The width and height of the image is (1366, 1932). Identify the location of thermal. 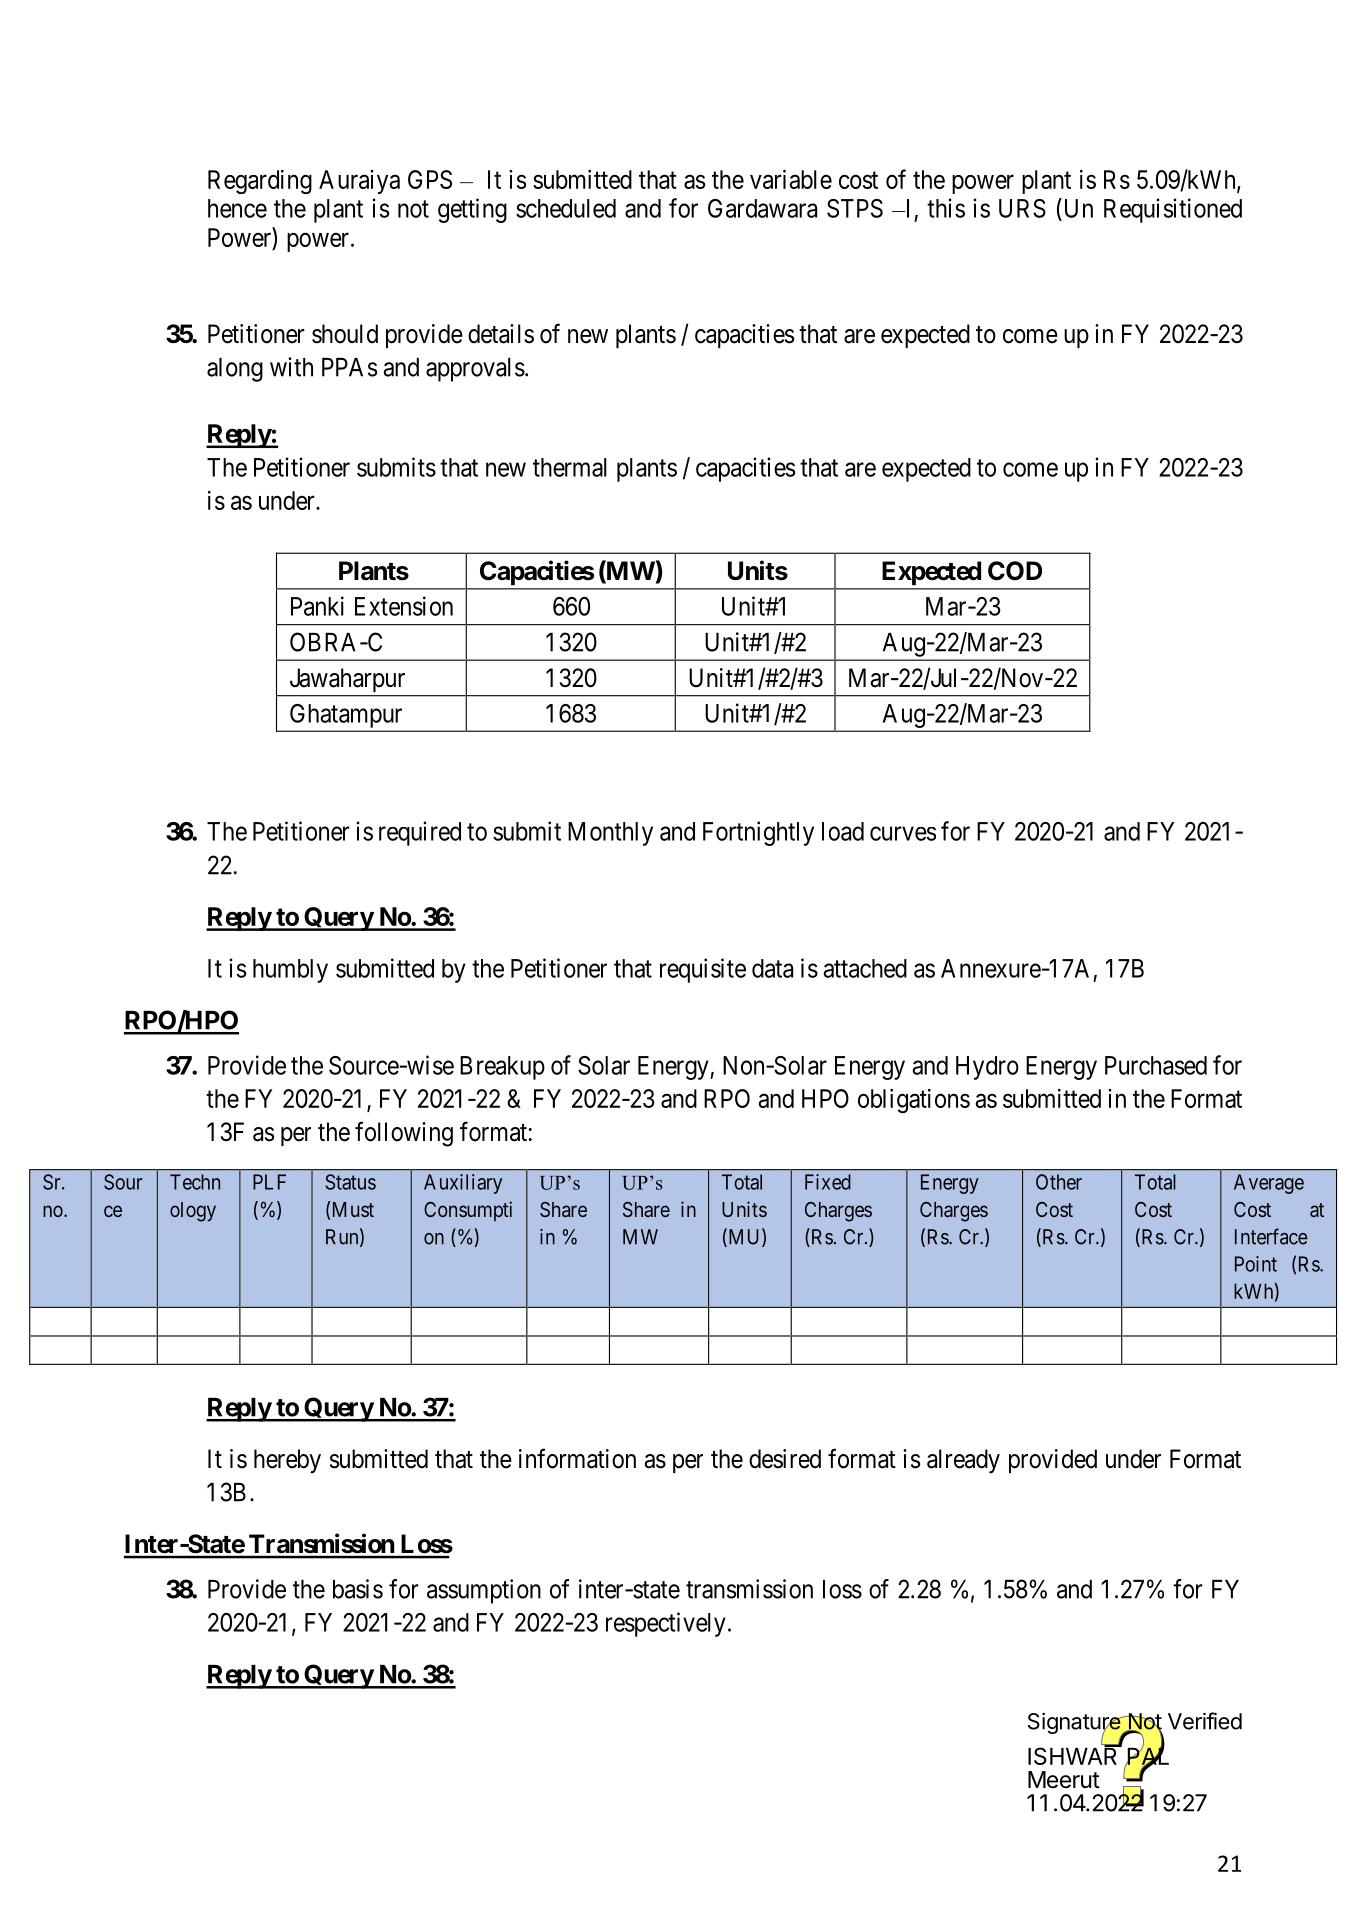
(570, 467).
